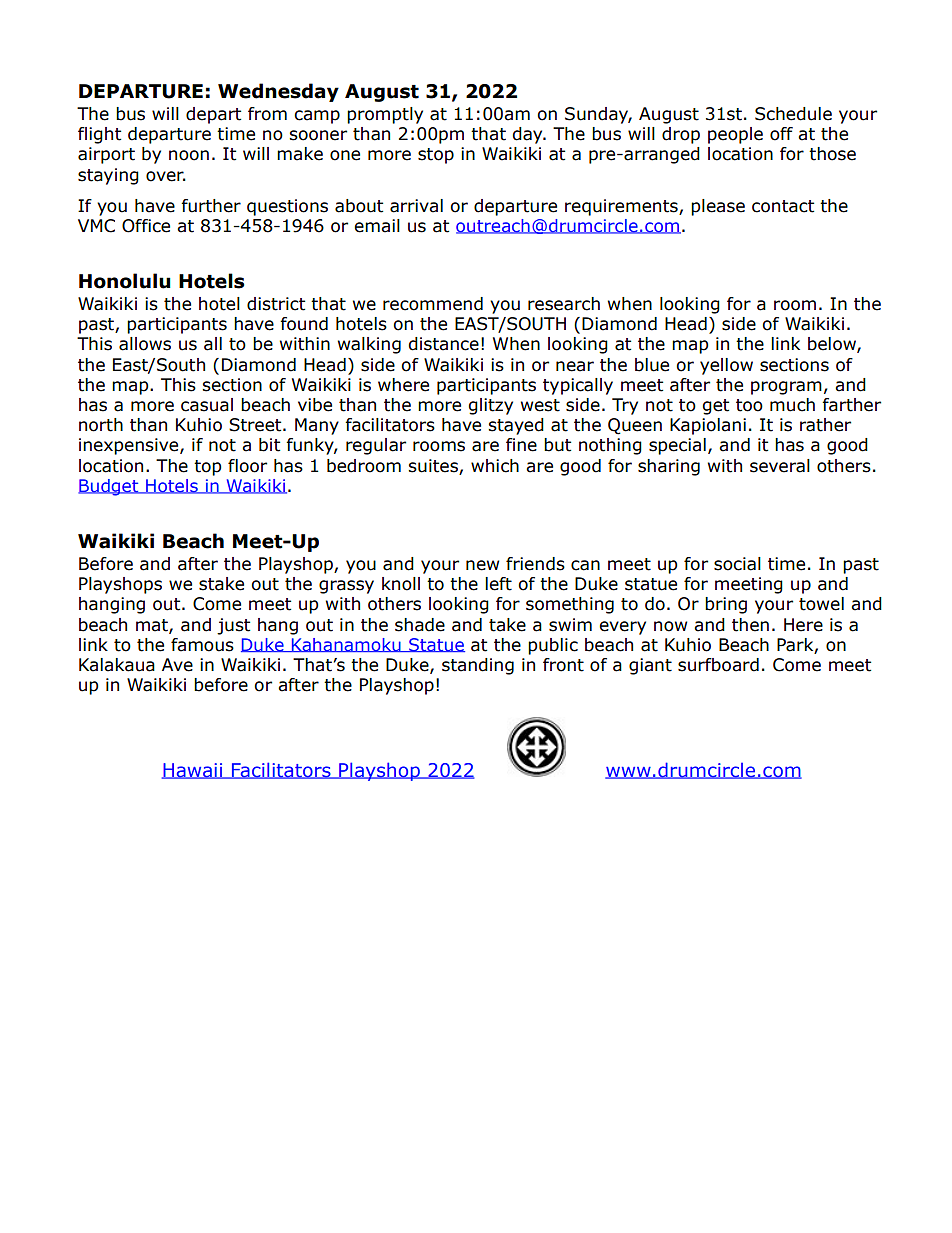  Describe the element at coordinates (385, 115) in the image. I see `promptly` at that location.
